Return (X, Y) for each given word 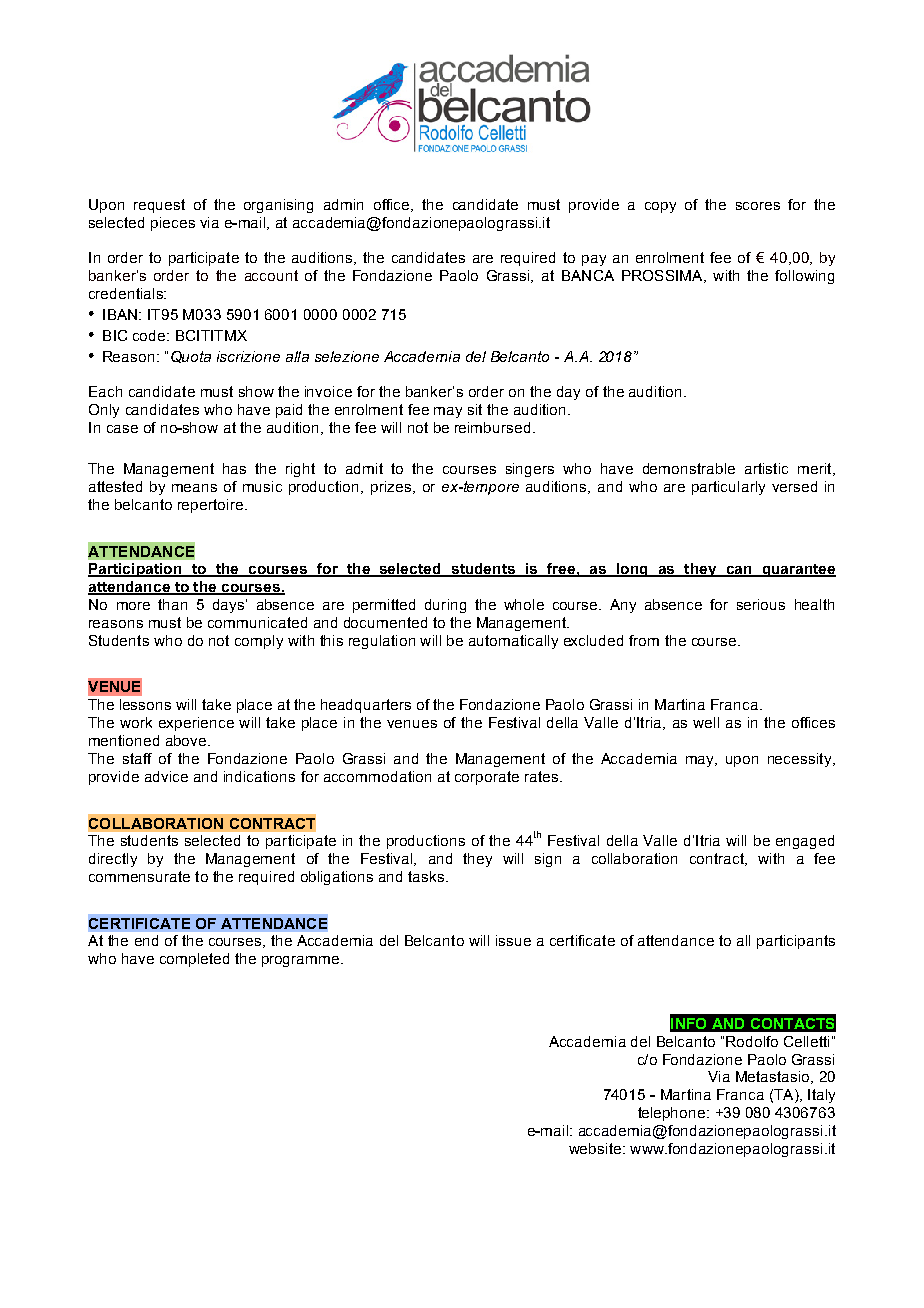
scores (758, 206)
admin (343, 204)
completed (194, 960)
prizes (392, 488)
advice (166, 776)
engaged (805, 842)
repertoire (210, 506)
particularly (728, 488)
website (596, 1148)
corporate (487, 778)
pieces (173, 224)
